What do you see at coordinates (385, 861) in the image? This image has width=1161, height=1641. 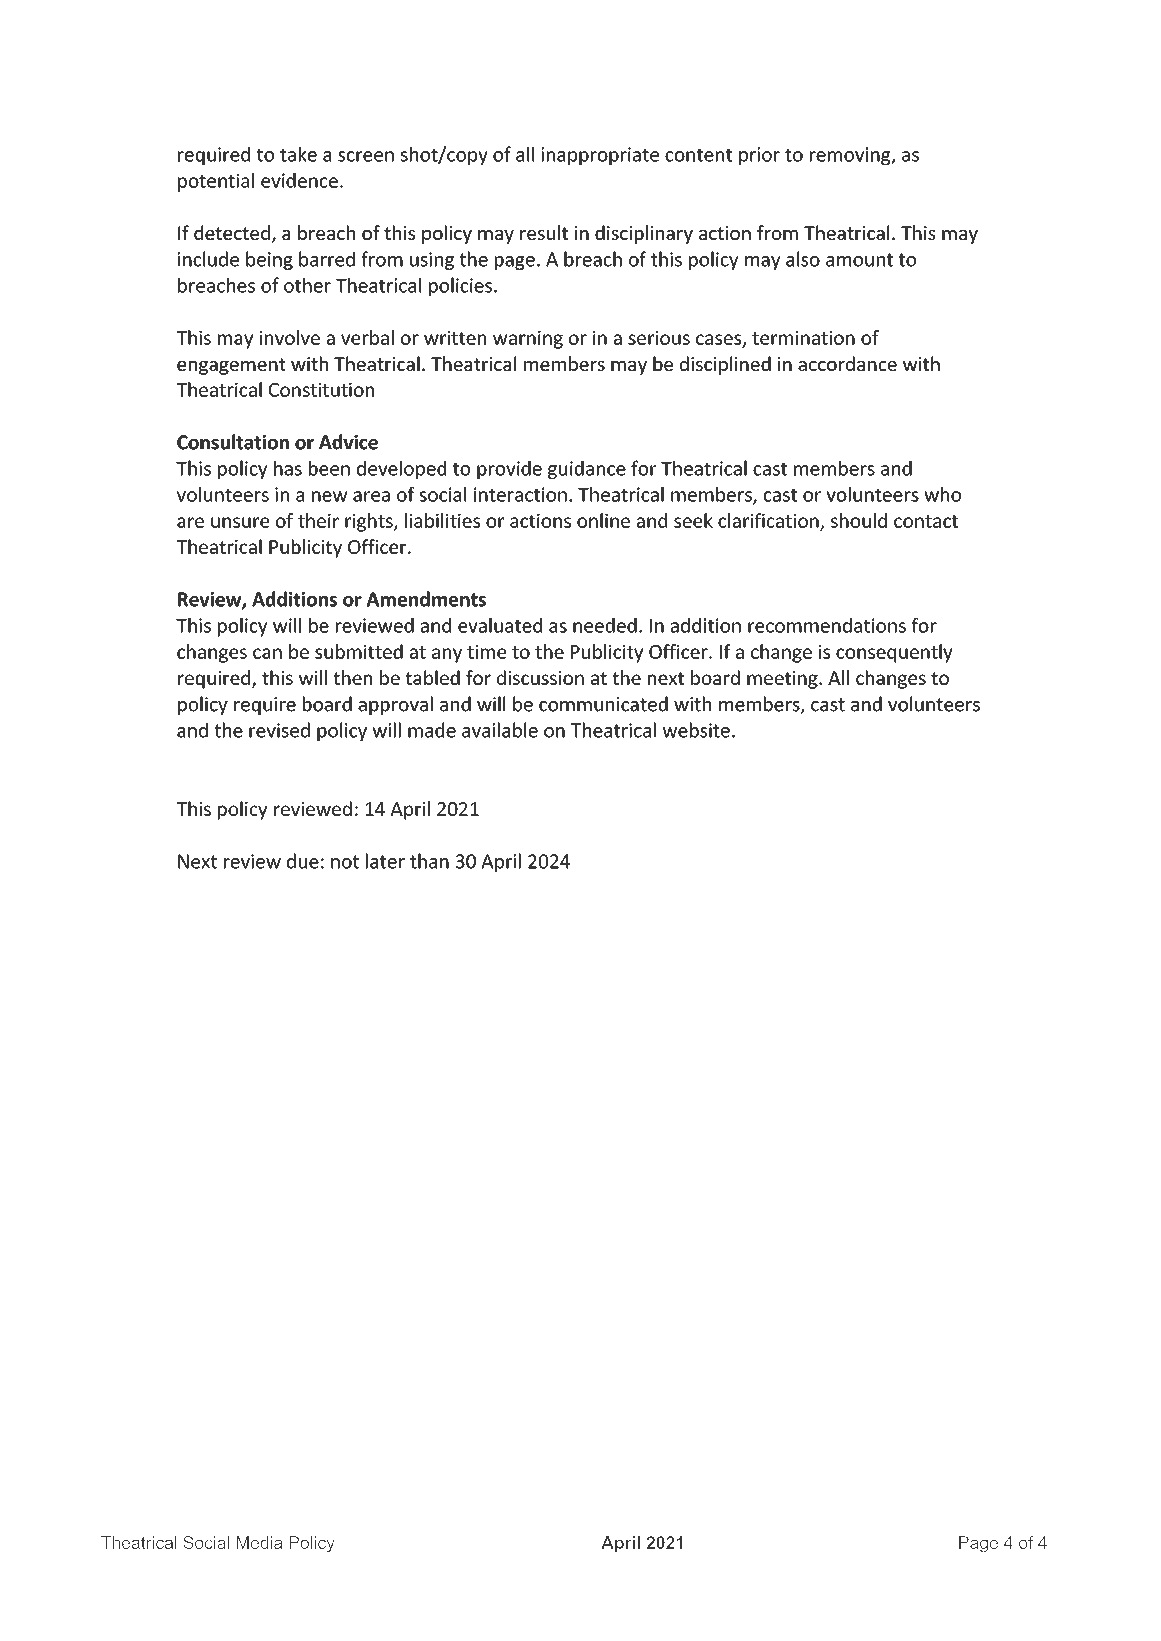 I see `later` at bounding box center [385, 861].
